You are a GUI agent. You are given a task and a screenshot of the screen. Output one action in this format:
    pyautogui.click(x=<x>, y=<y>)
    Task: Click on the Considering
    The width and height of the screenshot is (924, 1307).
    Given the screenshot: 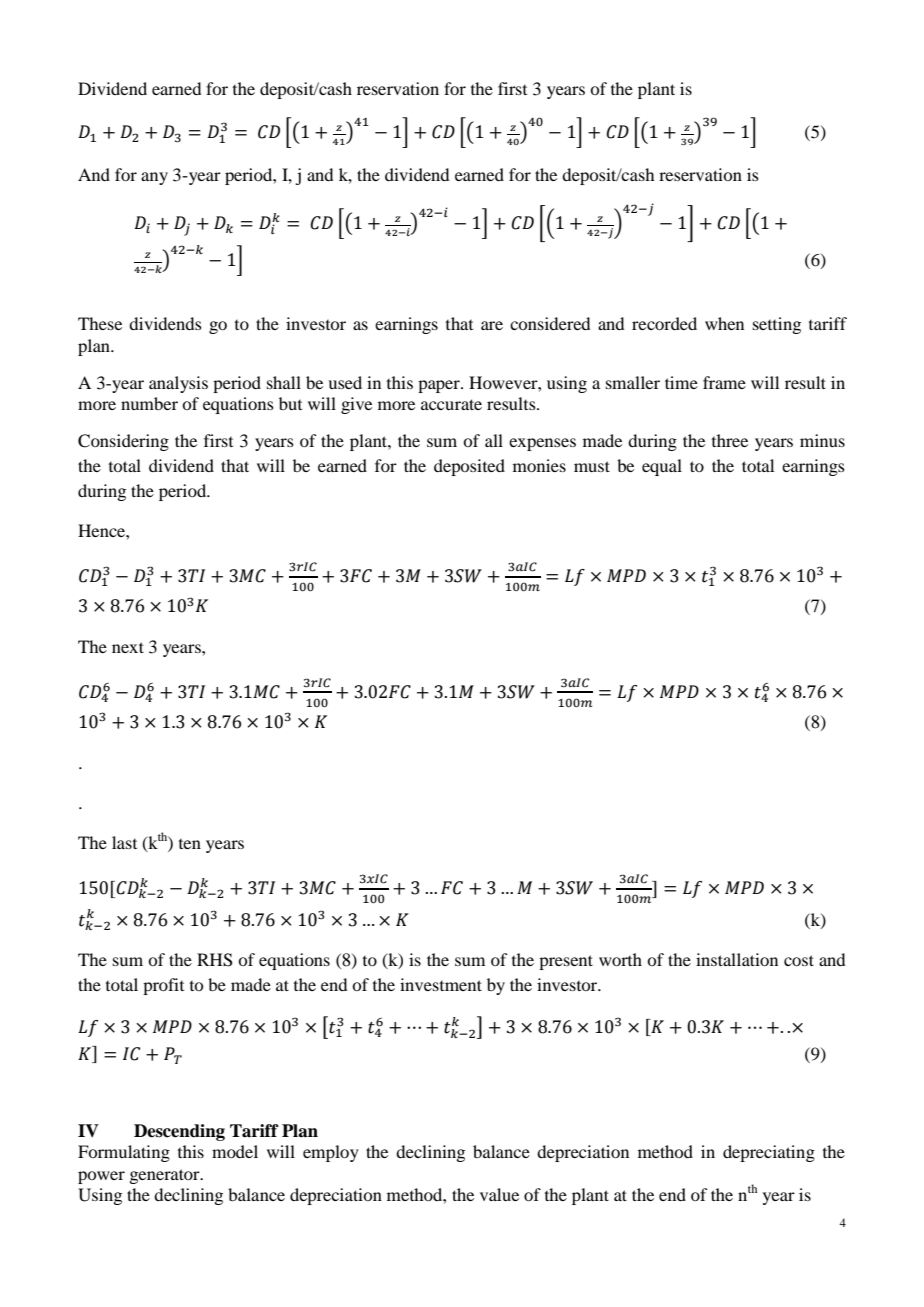 What is the action you would take?
    pyautogui.click(x=123, y=442)
